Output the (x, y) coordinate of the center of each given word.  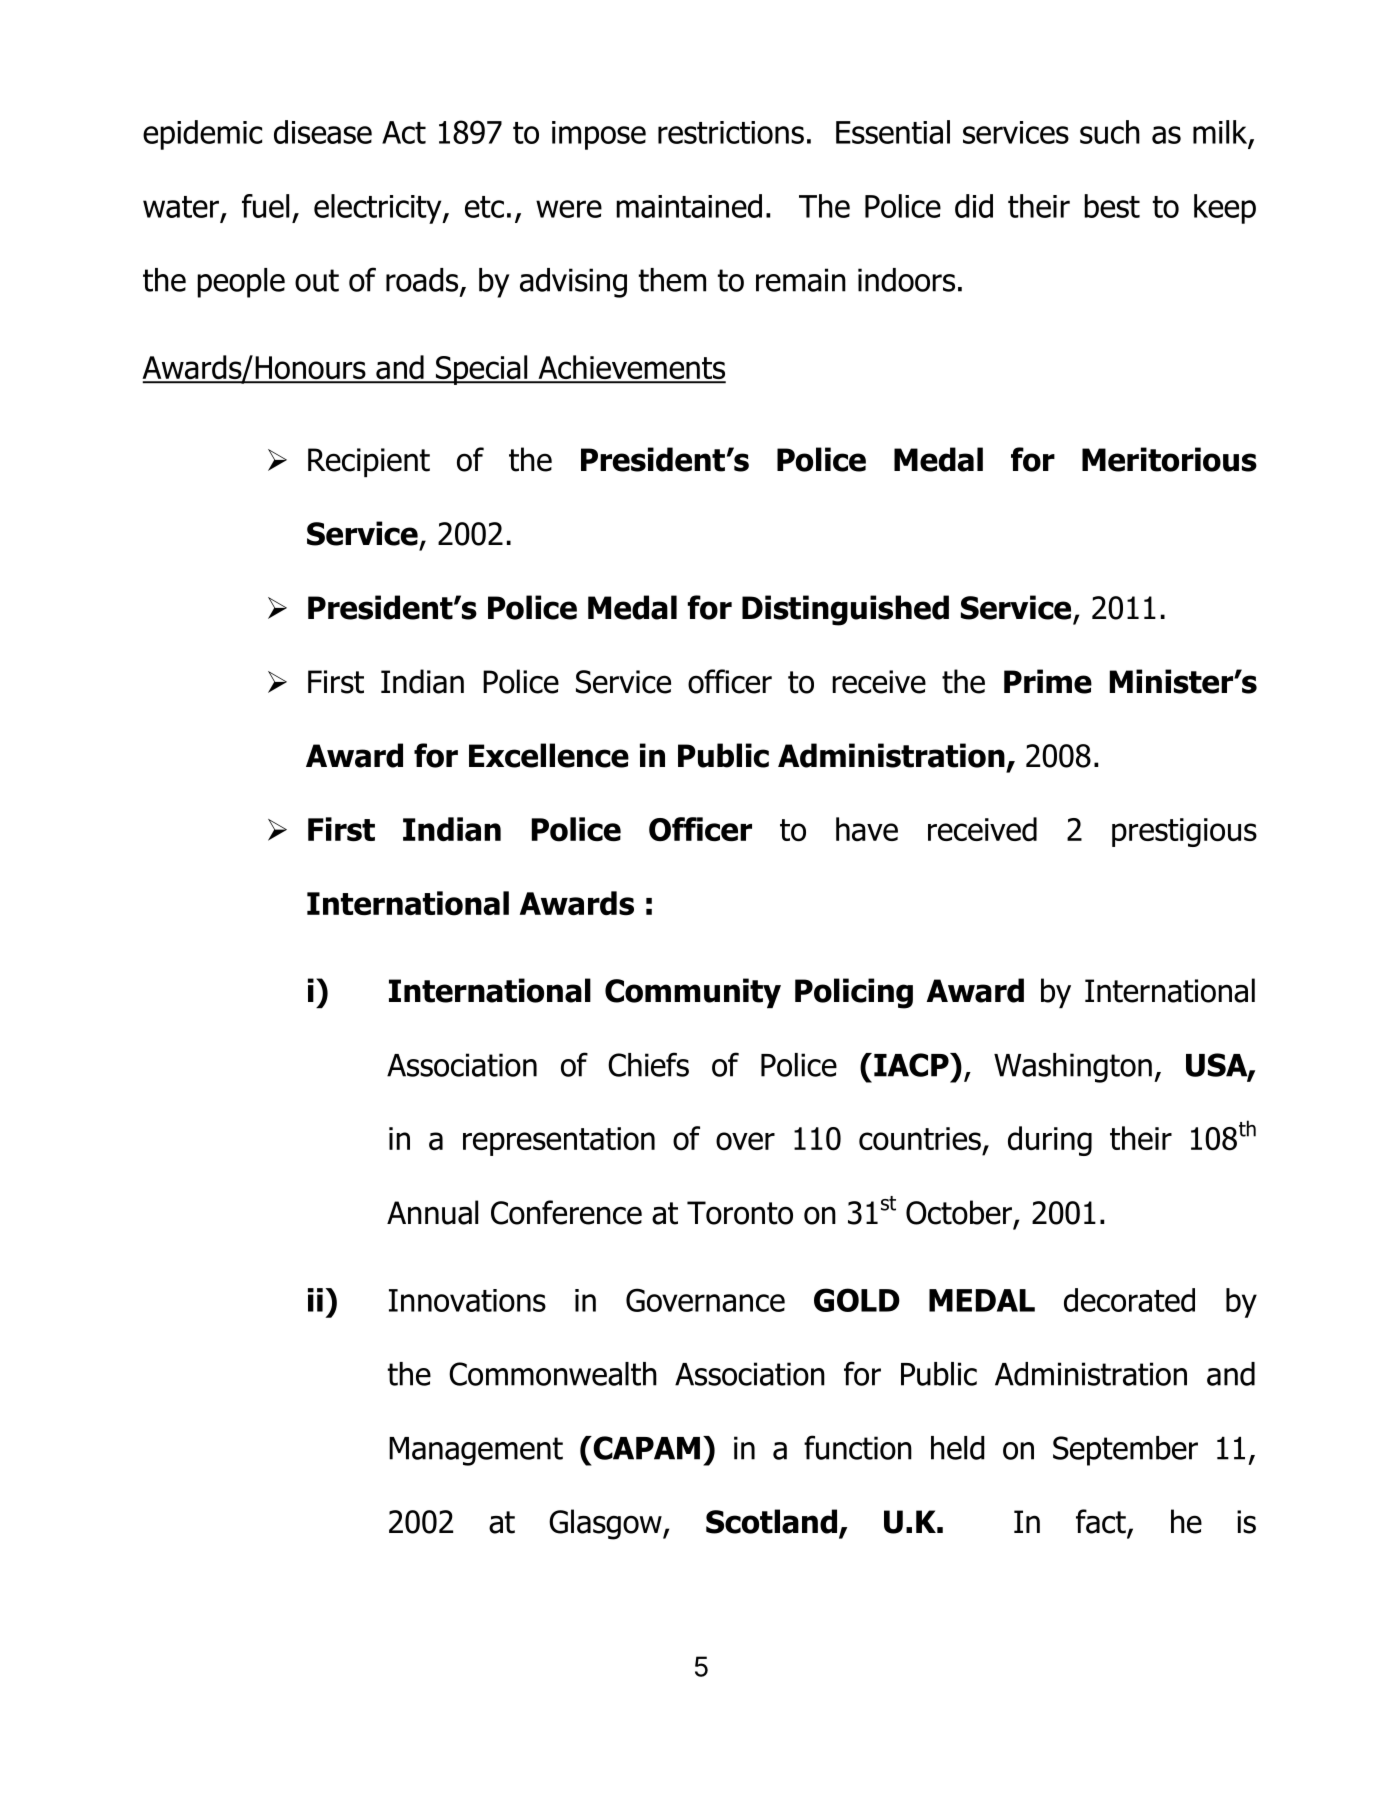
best (1112, 206)
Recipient (369, 462)
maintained (689, 206)
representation (559, 1141)
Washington (1073, 1068)
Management (476, 1451)
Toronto (740, 1213)
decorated (1129, 1300)
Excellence (549, 755)
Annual (432, 1212)
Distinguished (845, 610)
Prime (1048, 681)
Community (693, 993)
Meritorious (1169, 459)
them (672, 280)
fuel (265, 206)
